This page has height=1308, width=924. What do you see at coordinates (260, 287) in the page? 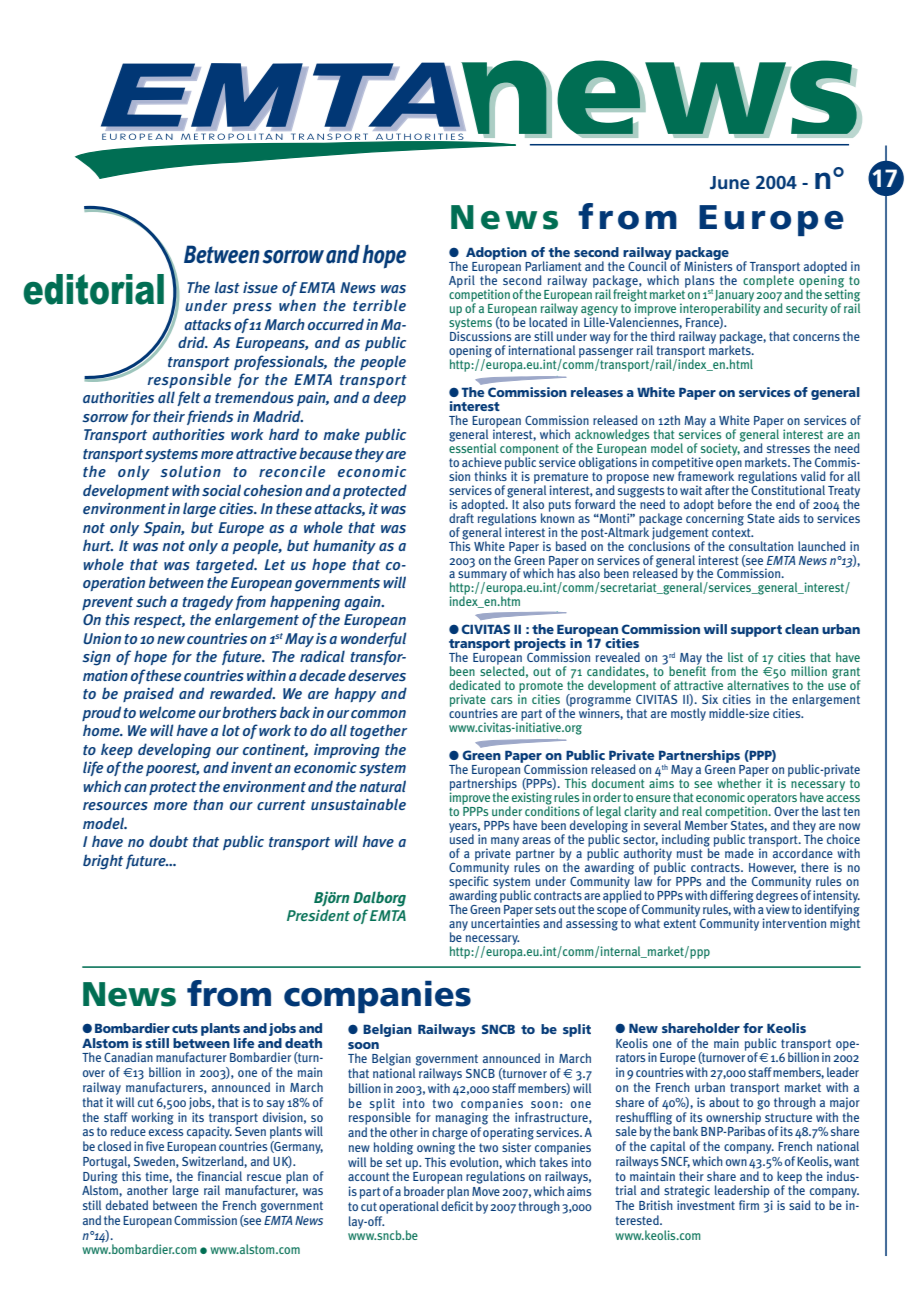
I see `issue` at bounding box center [260, 287].
